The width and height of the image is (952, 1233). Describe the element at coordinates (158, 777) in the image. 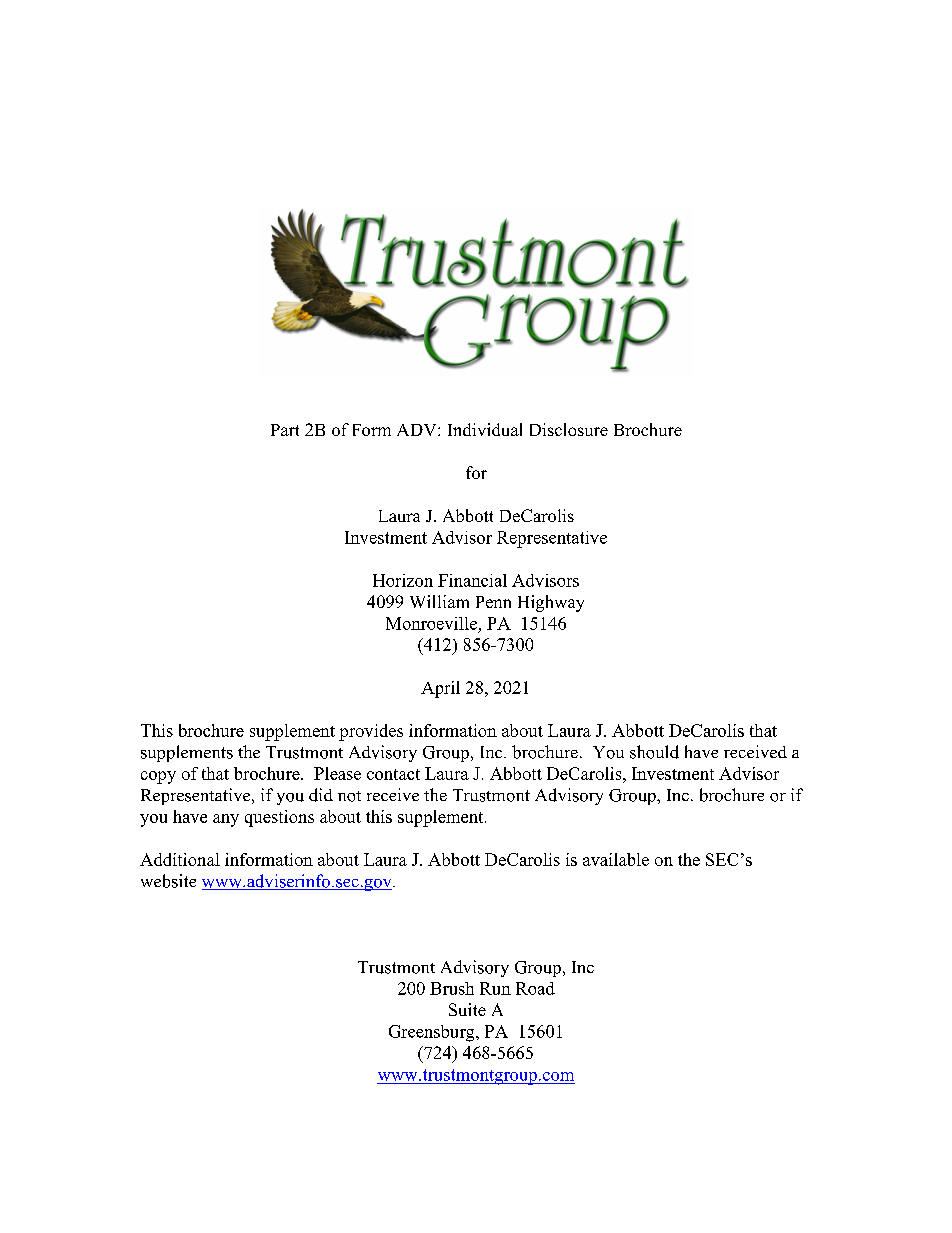

I see `copy` at that location.
